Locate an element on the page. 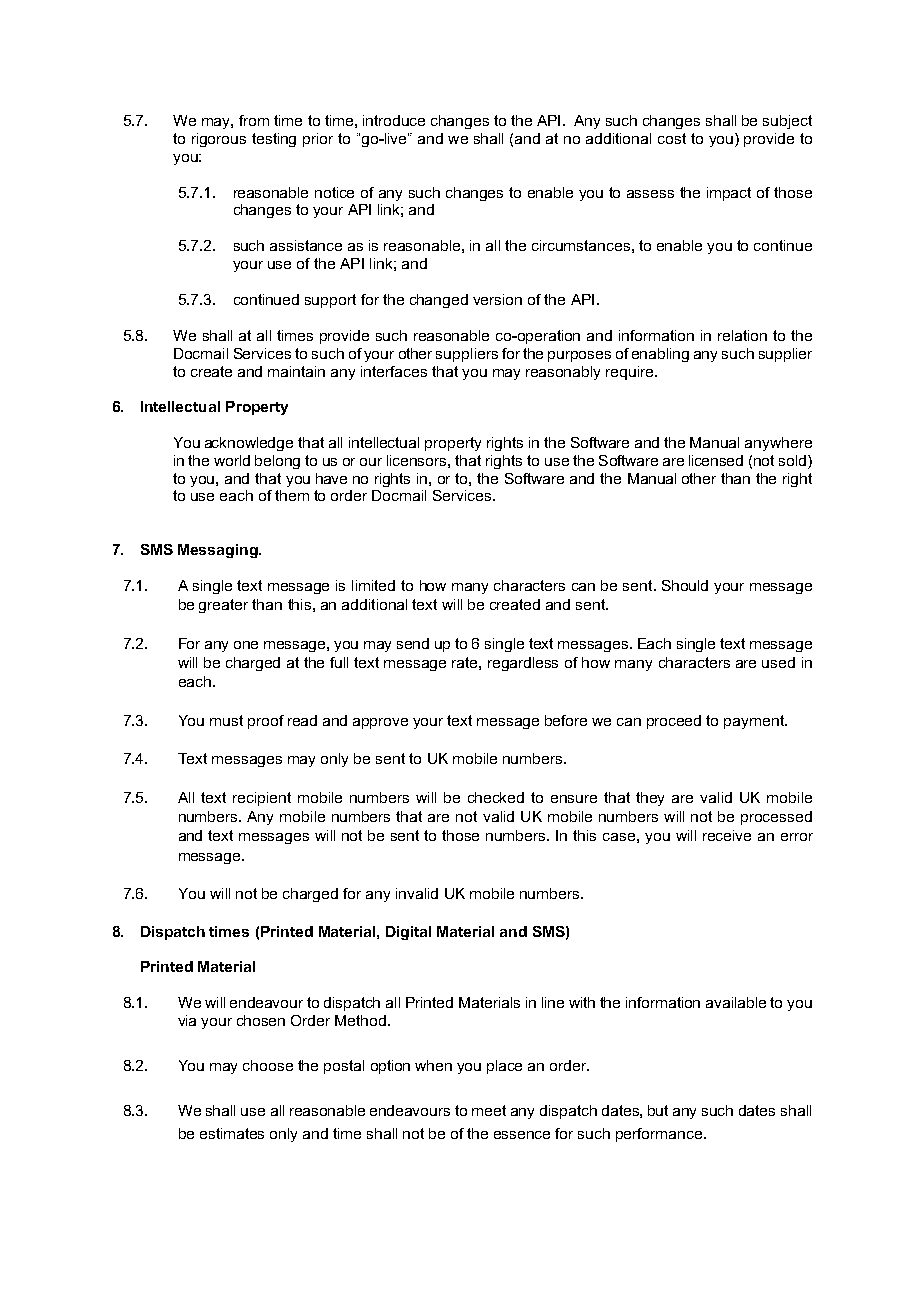 This image has height=1308, width=924. impact is located at coordinates (729, 194).
